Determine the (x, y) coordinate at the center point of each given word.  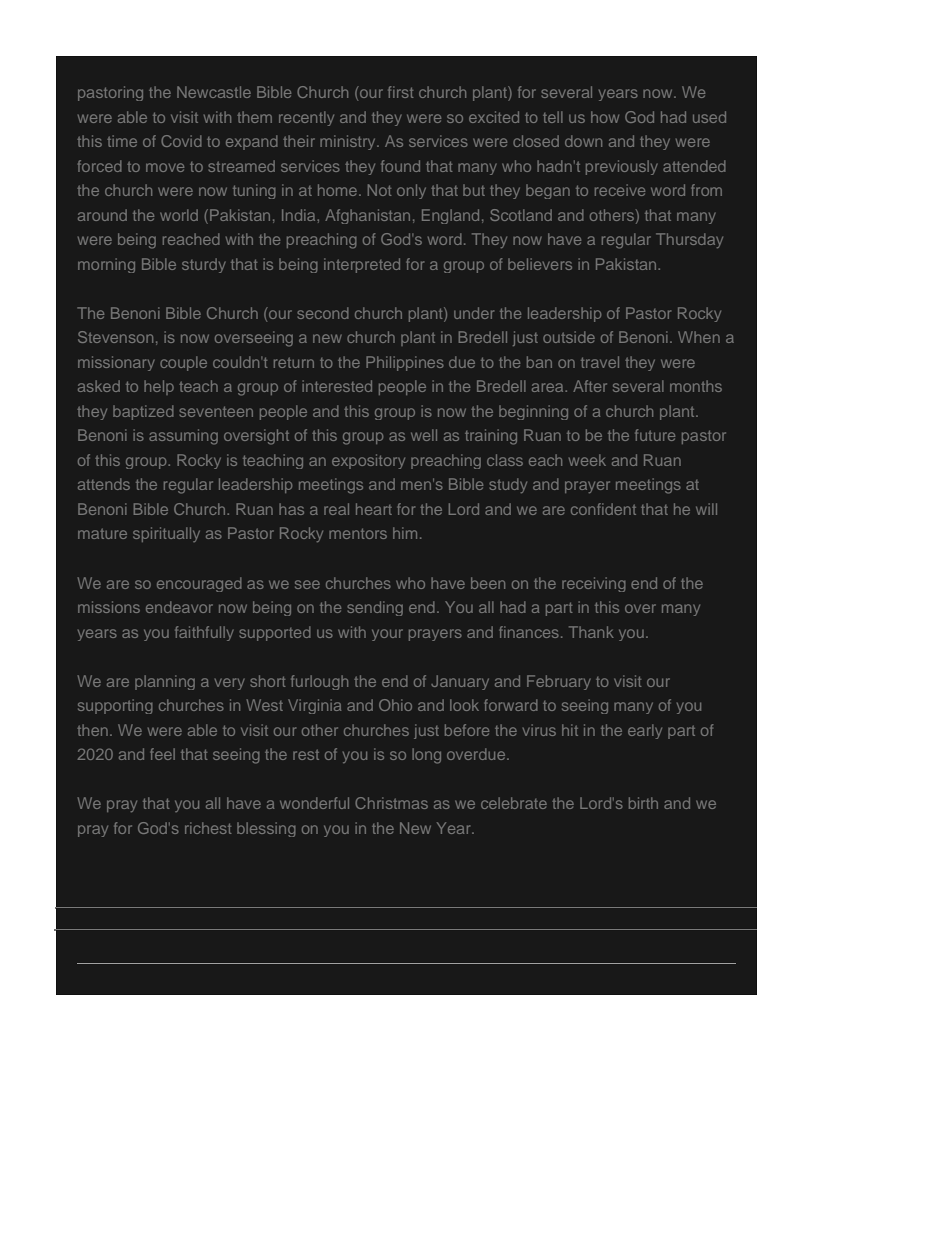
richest (208, 828)
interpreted (362, 265)
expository (368, 461)
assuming (183, 437)
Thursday (689, 240)
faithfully (204, 633)
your (387, 635)
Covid (181, 141)
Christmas (391, 803)
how (605, 117)
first (400, 92)
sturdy (204, 265)
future (655, 435)
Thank (591, 632)
